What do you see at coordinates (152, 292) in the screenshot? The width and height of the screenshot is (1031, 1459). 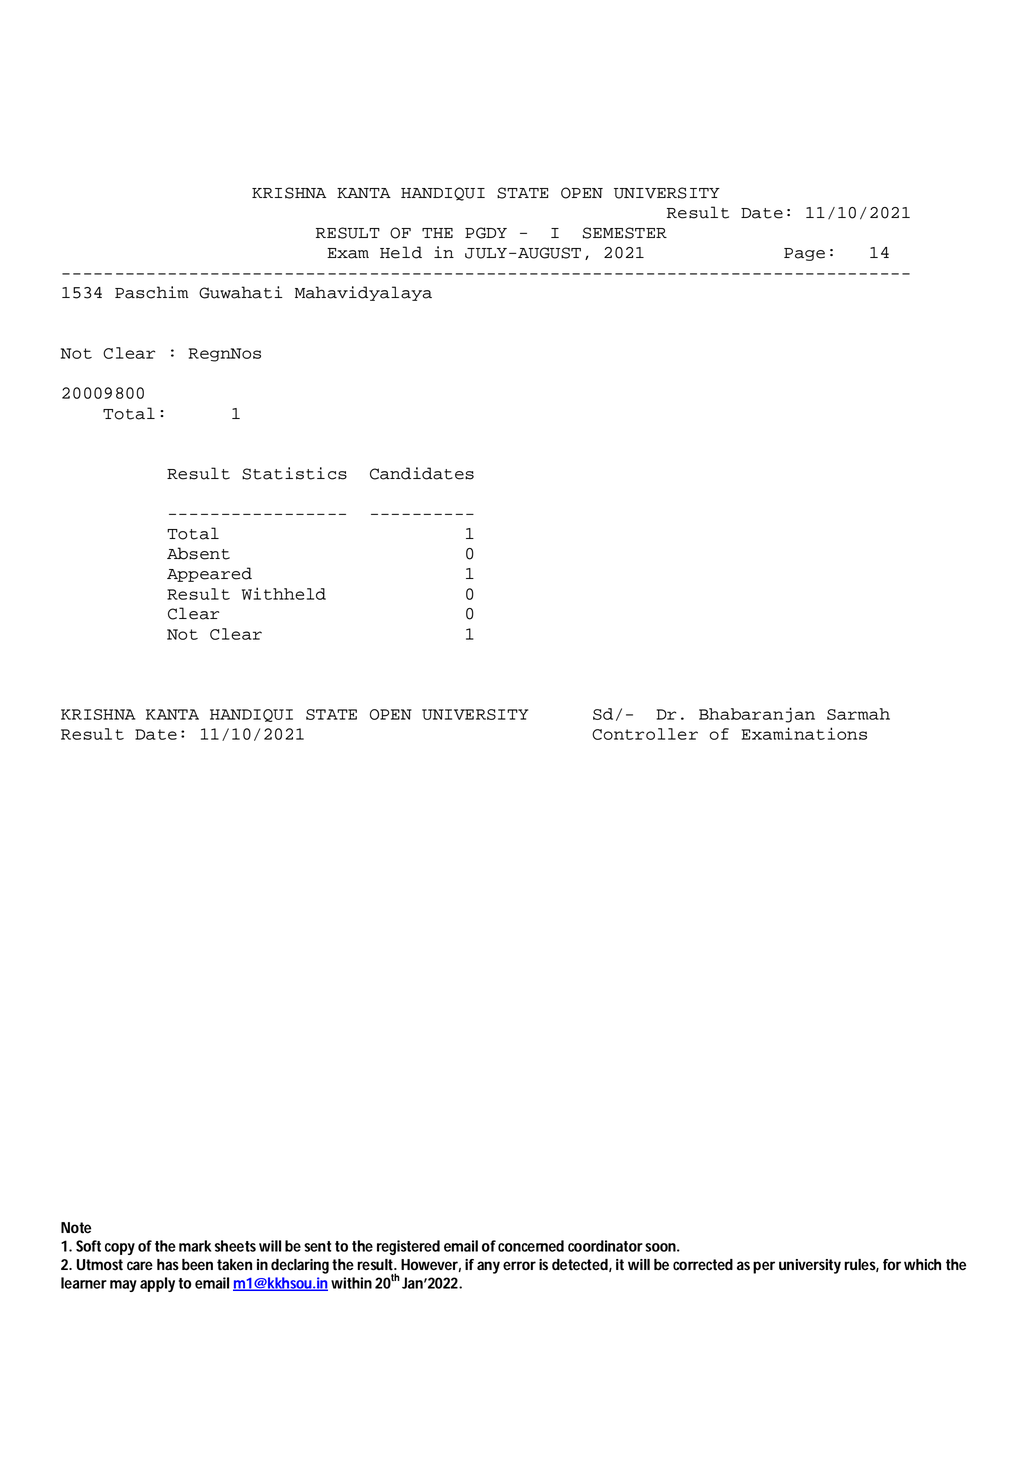 I see `Paschim` at bounding box center [152, 292].
